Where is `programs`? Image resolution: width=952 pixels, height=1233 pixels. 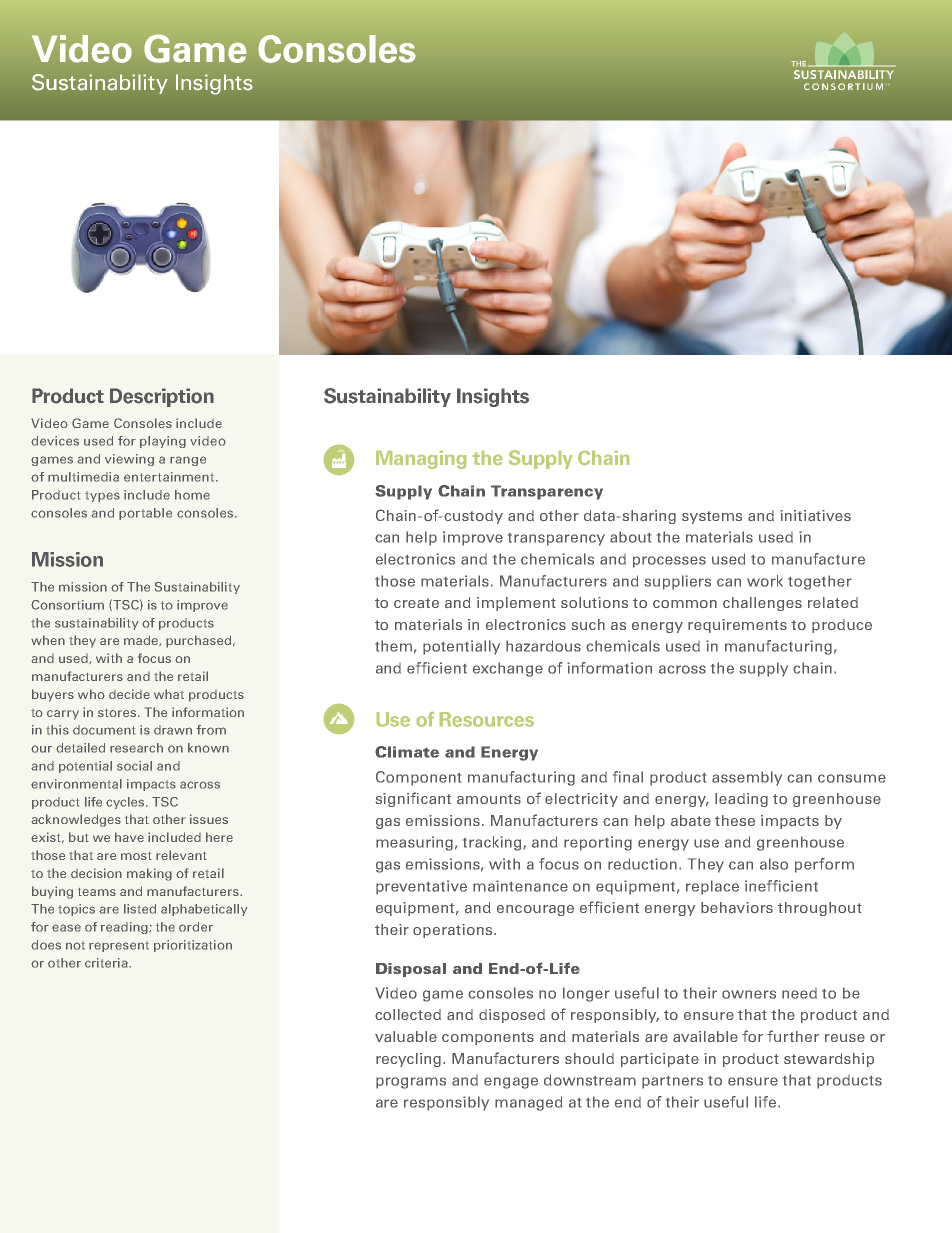
programs is located at coordinates (411, 1083).
